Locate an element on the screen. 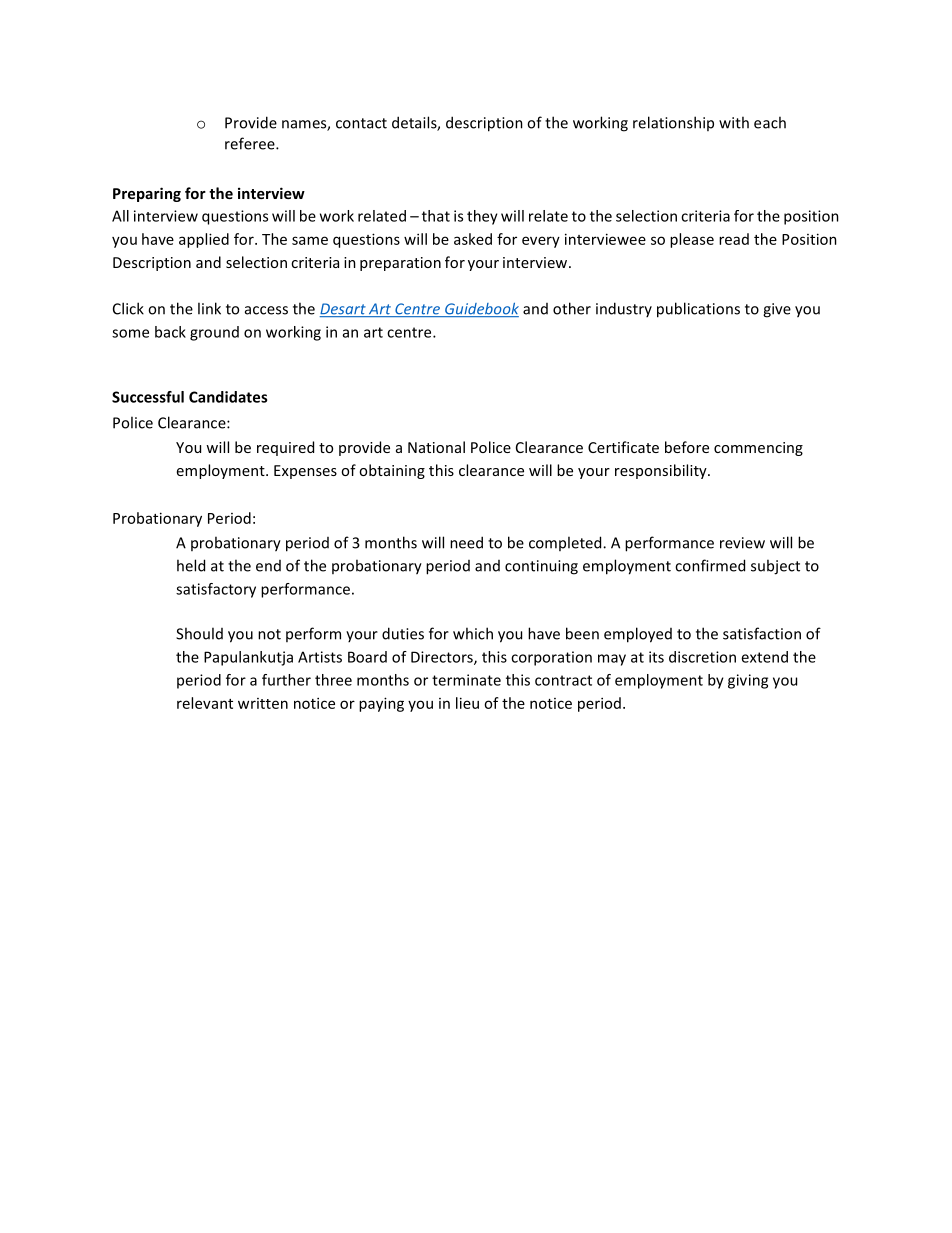  referee is located at coordinates (251, 143).
